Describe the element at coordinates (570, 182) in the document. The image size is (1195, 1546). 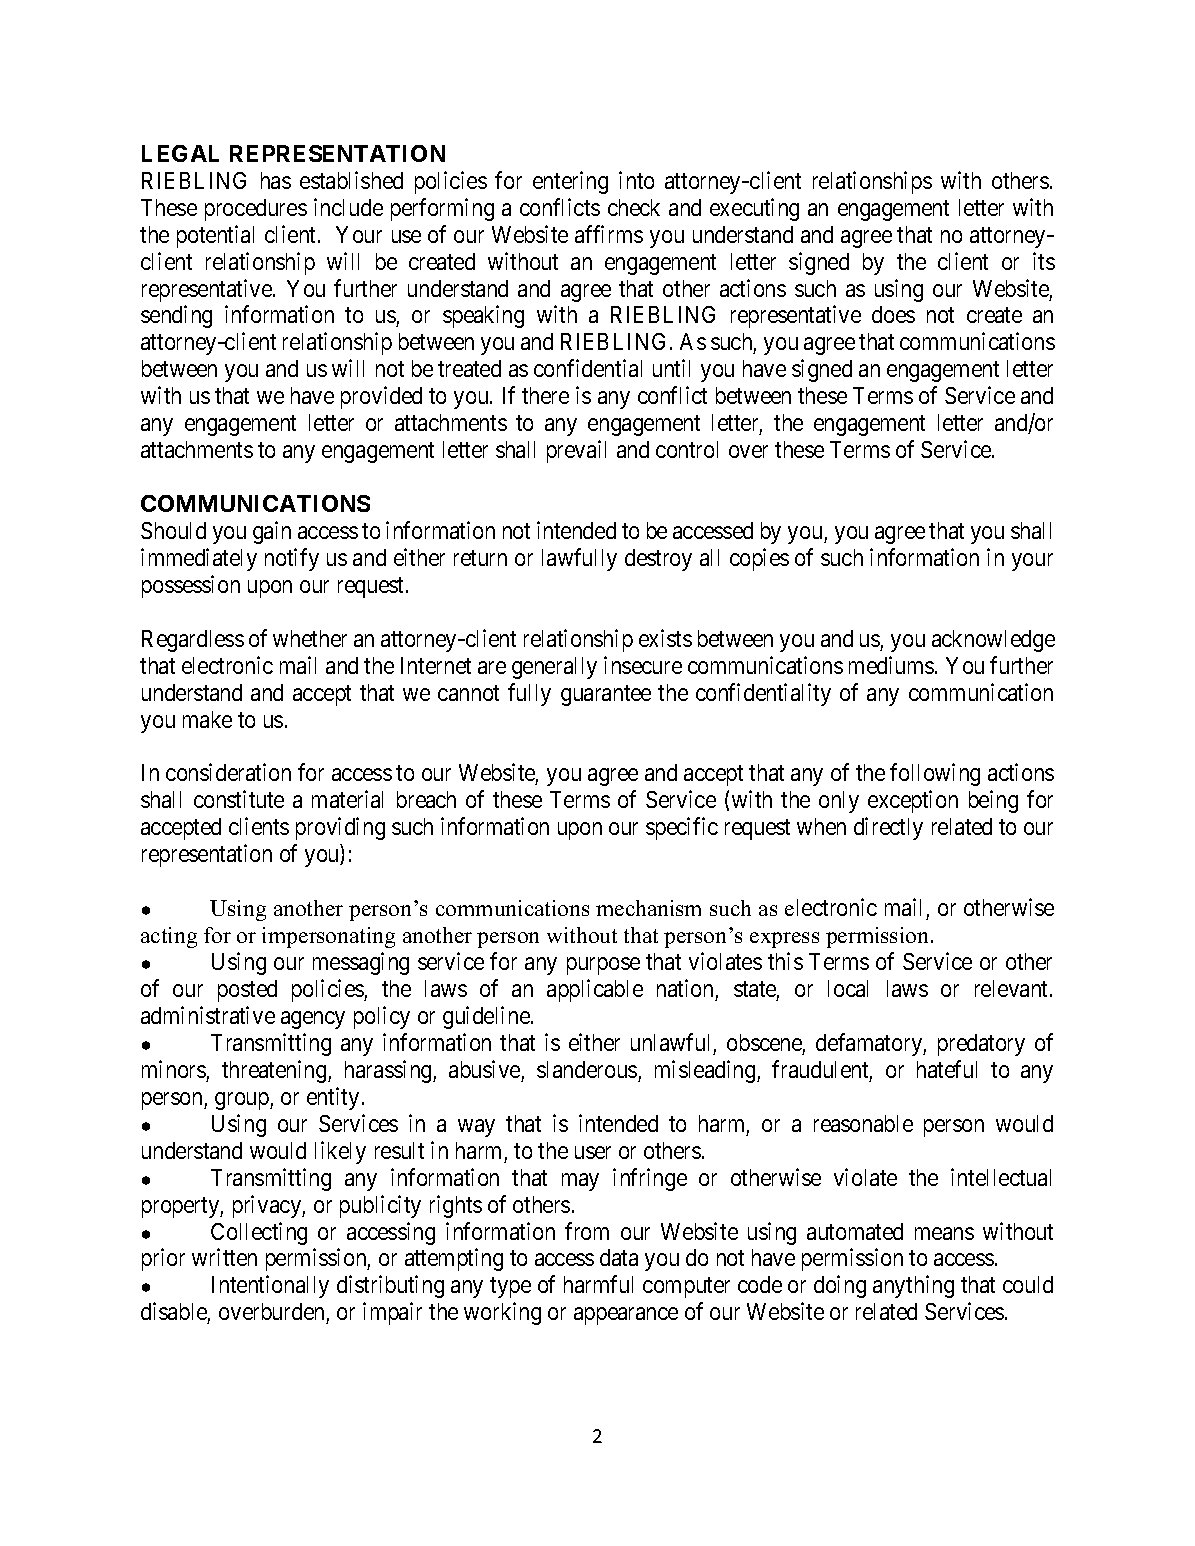
I see `entering` at that location.
